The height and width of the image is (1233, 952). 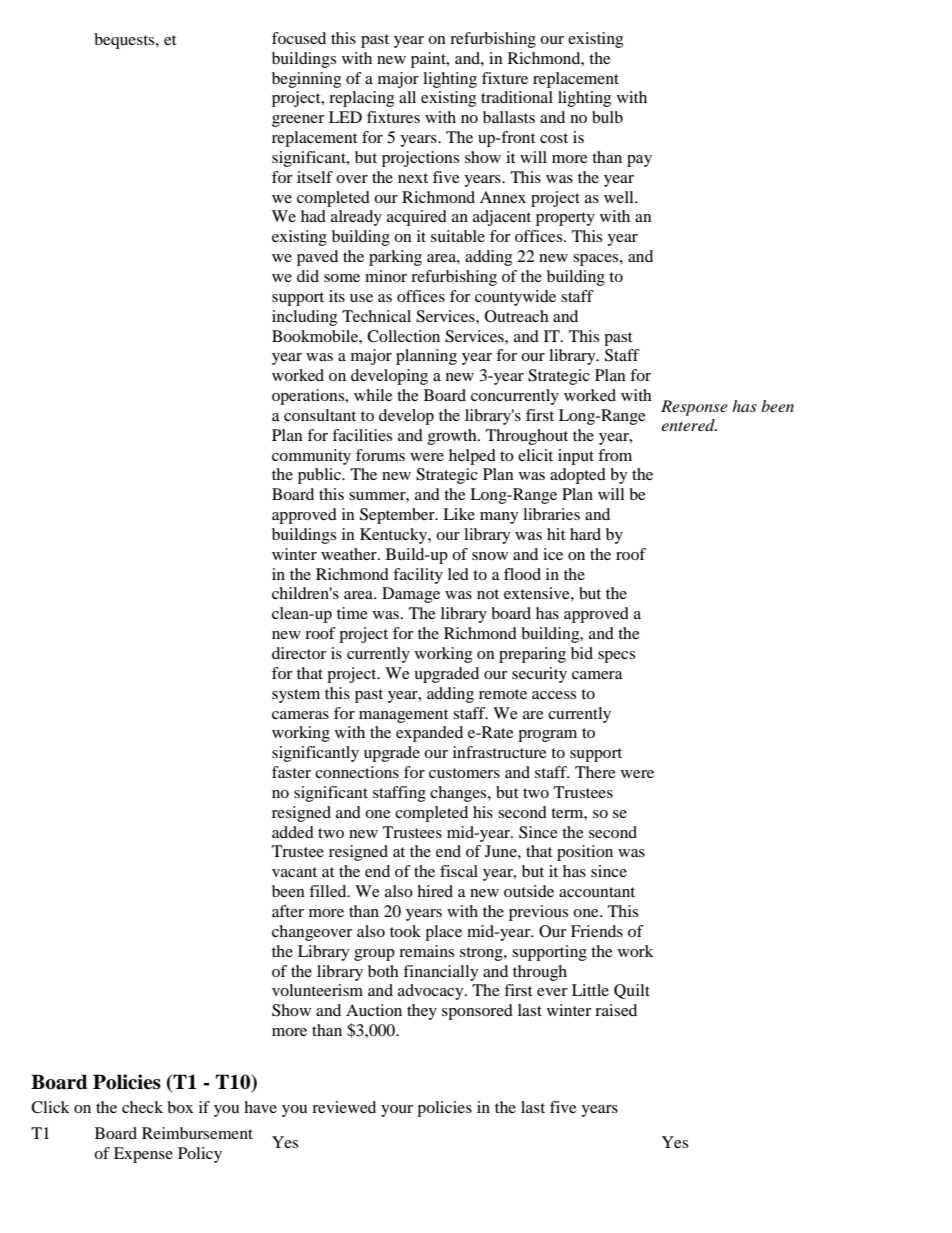 I want to click on time, so click(x=352, y=613).
